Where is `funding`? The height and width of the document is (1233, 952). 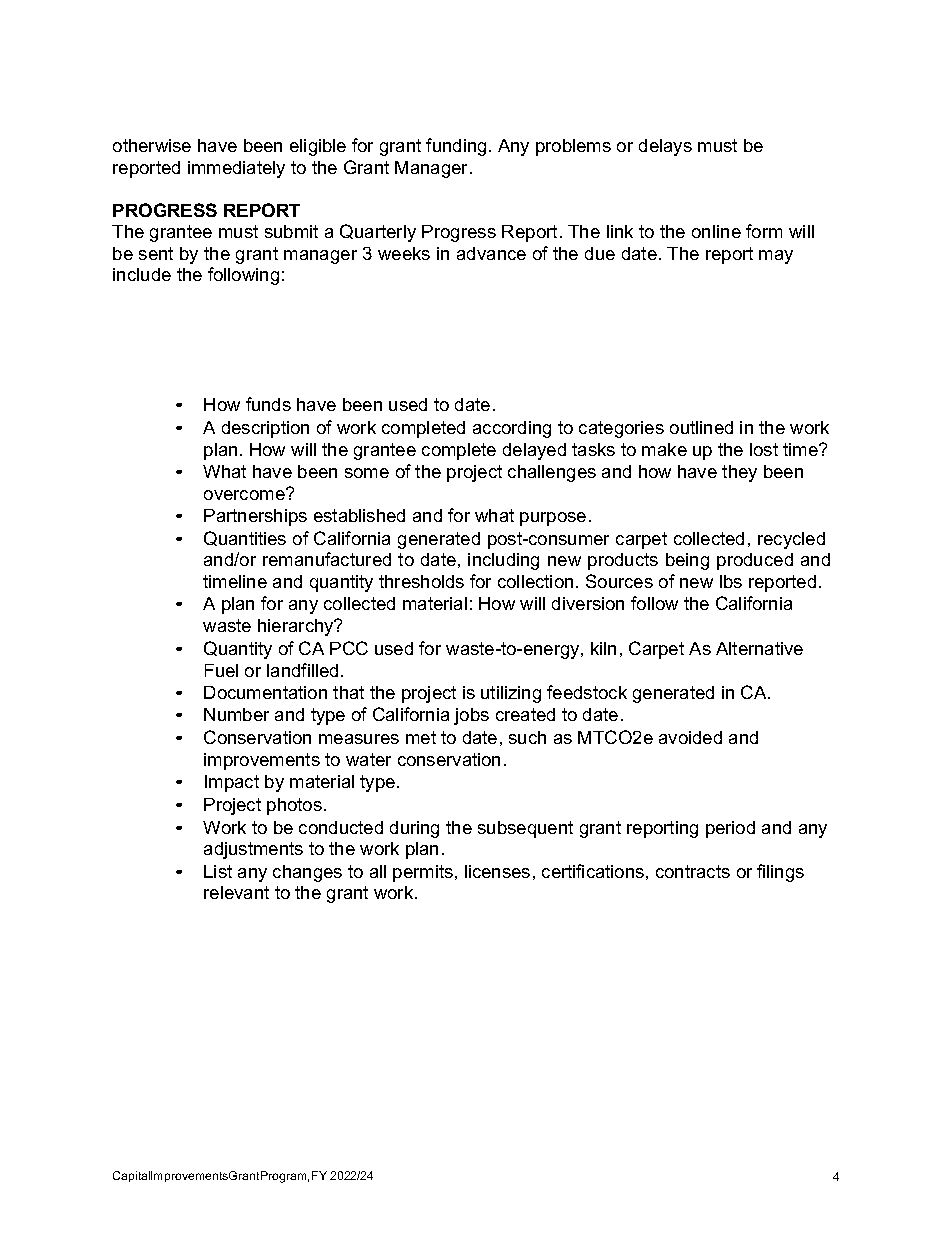
funding is located at coordinates (456, 147).
